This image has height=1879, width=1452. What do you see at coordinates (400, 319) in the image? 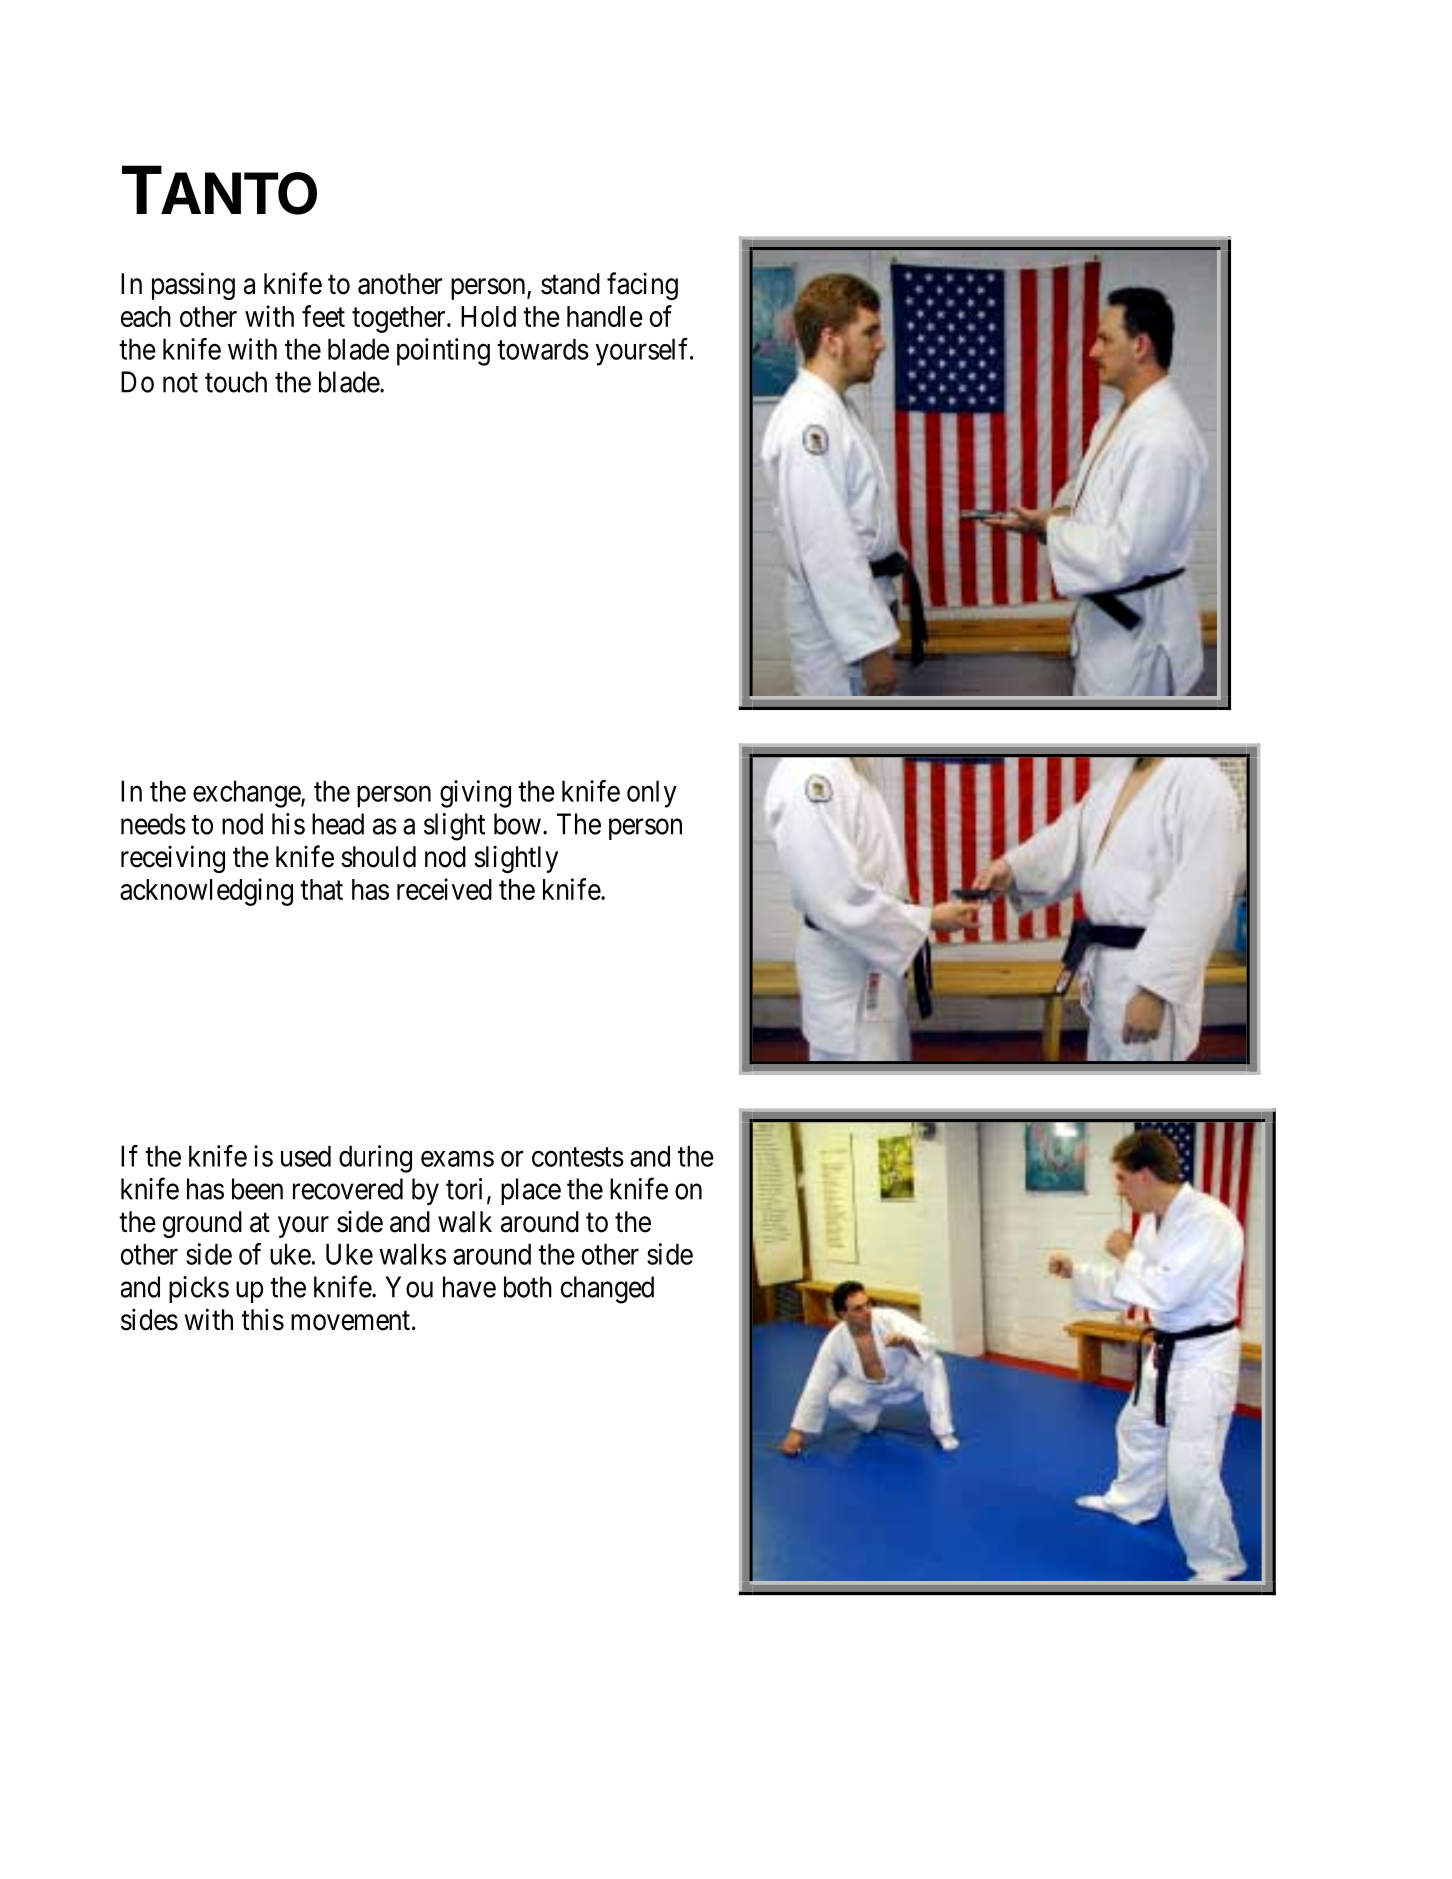
I see `together` at bounding box center [400, 319].
